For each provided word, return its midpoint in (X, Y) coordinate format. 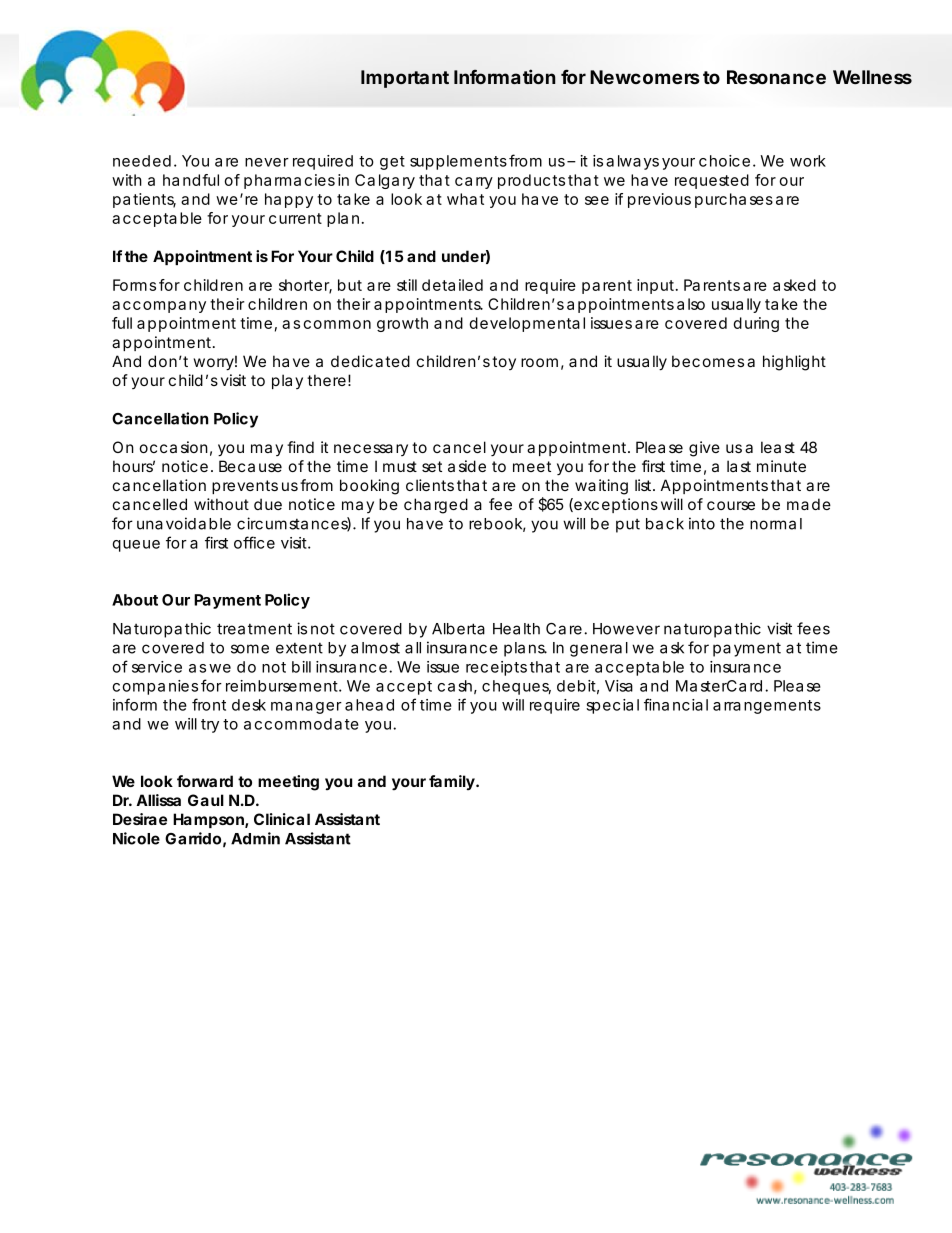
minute (781, 466)
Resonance (776, 77)
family (452, 783)
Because (250, 466)
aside (467, 466)
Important (405, 79)
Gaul (206, 800)
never (267, 162)
